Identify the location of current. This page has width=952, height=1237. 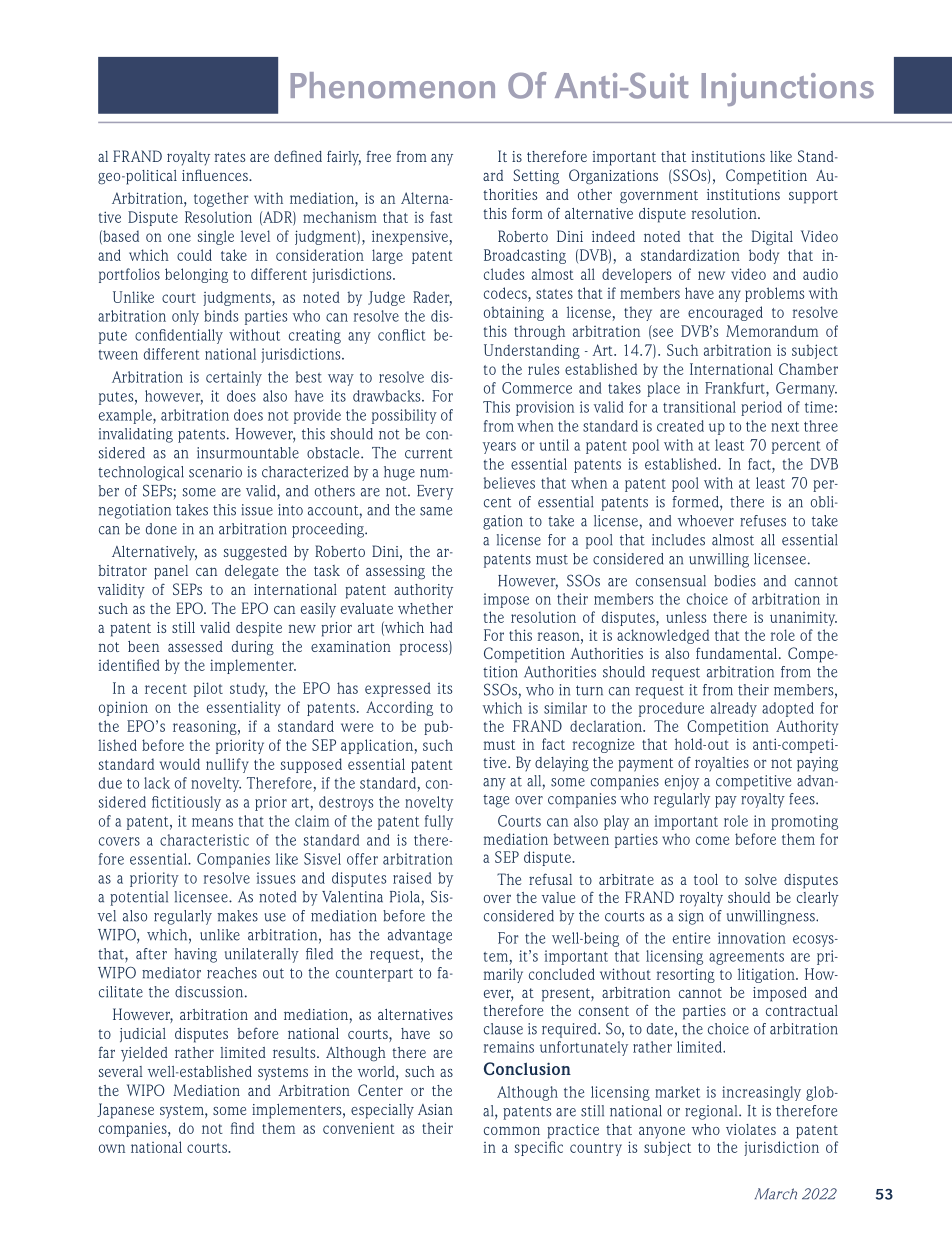
(429, 453).
